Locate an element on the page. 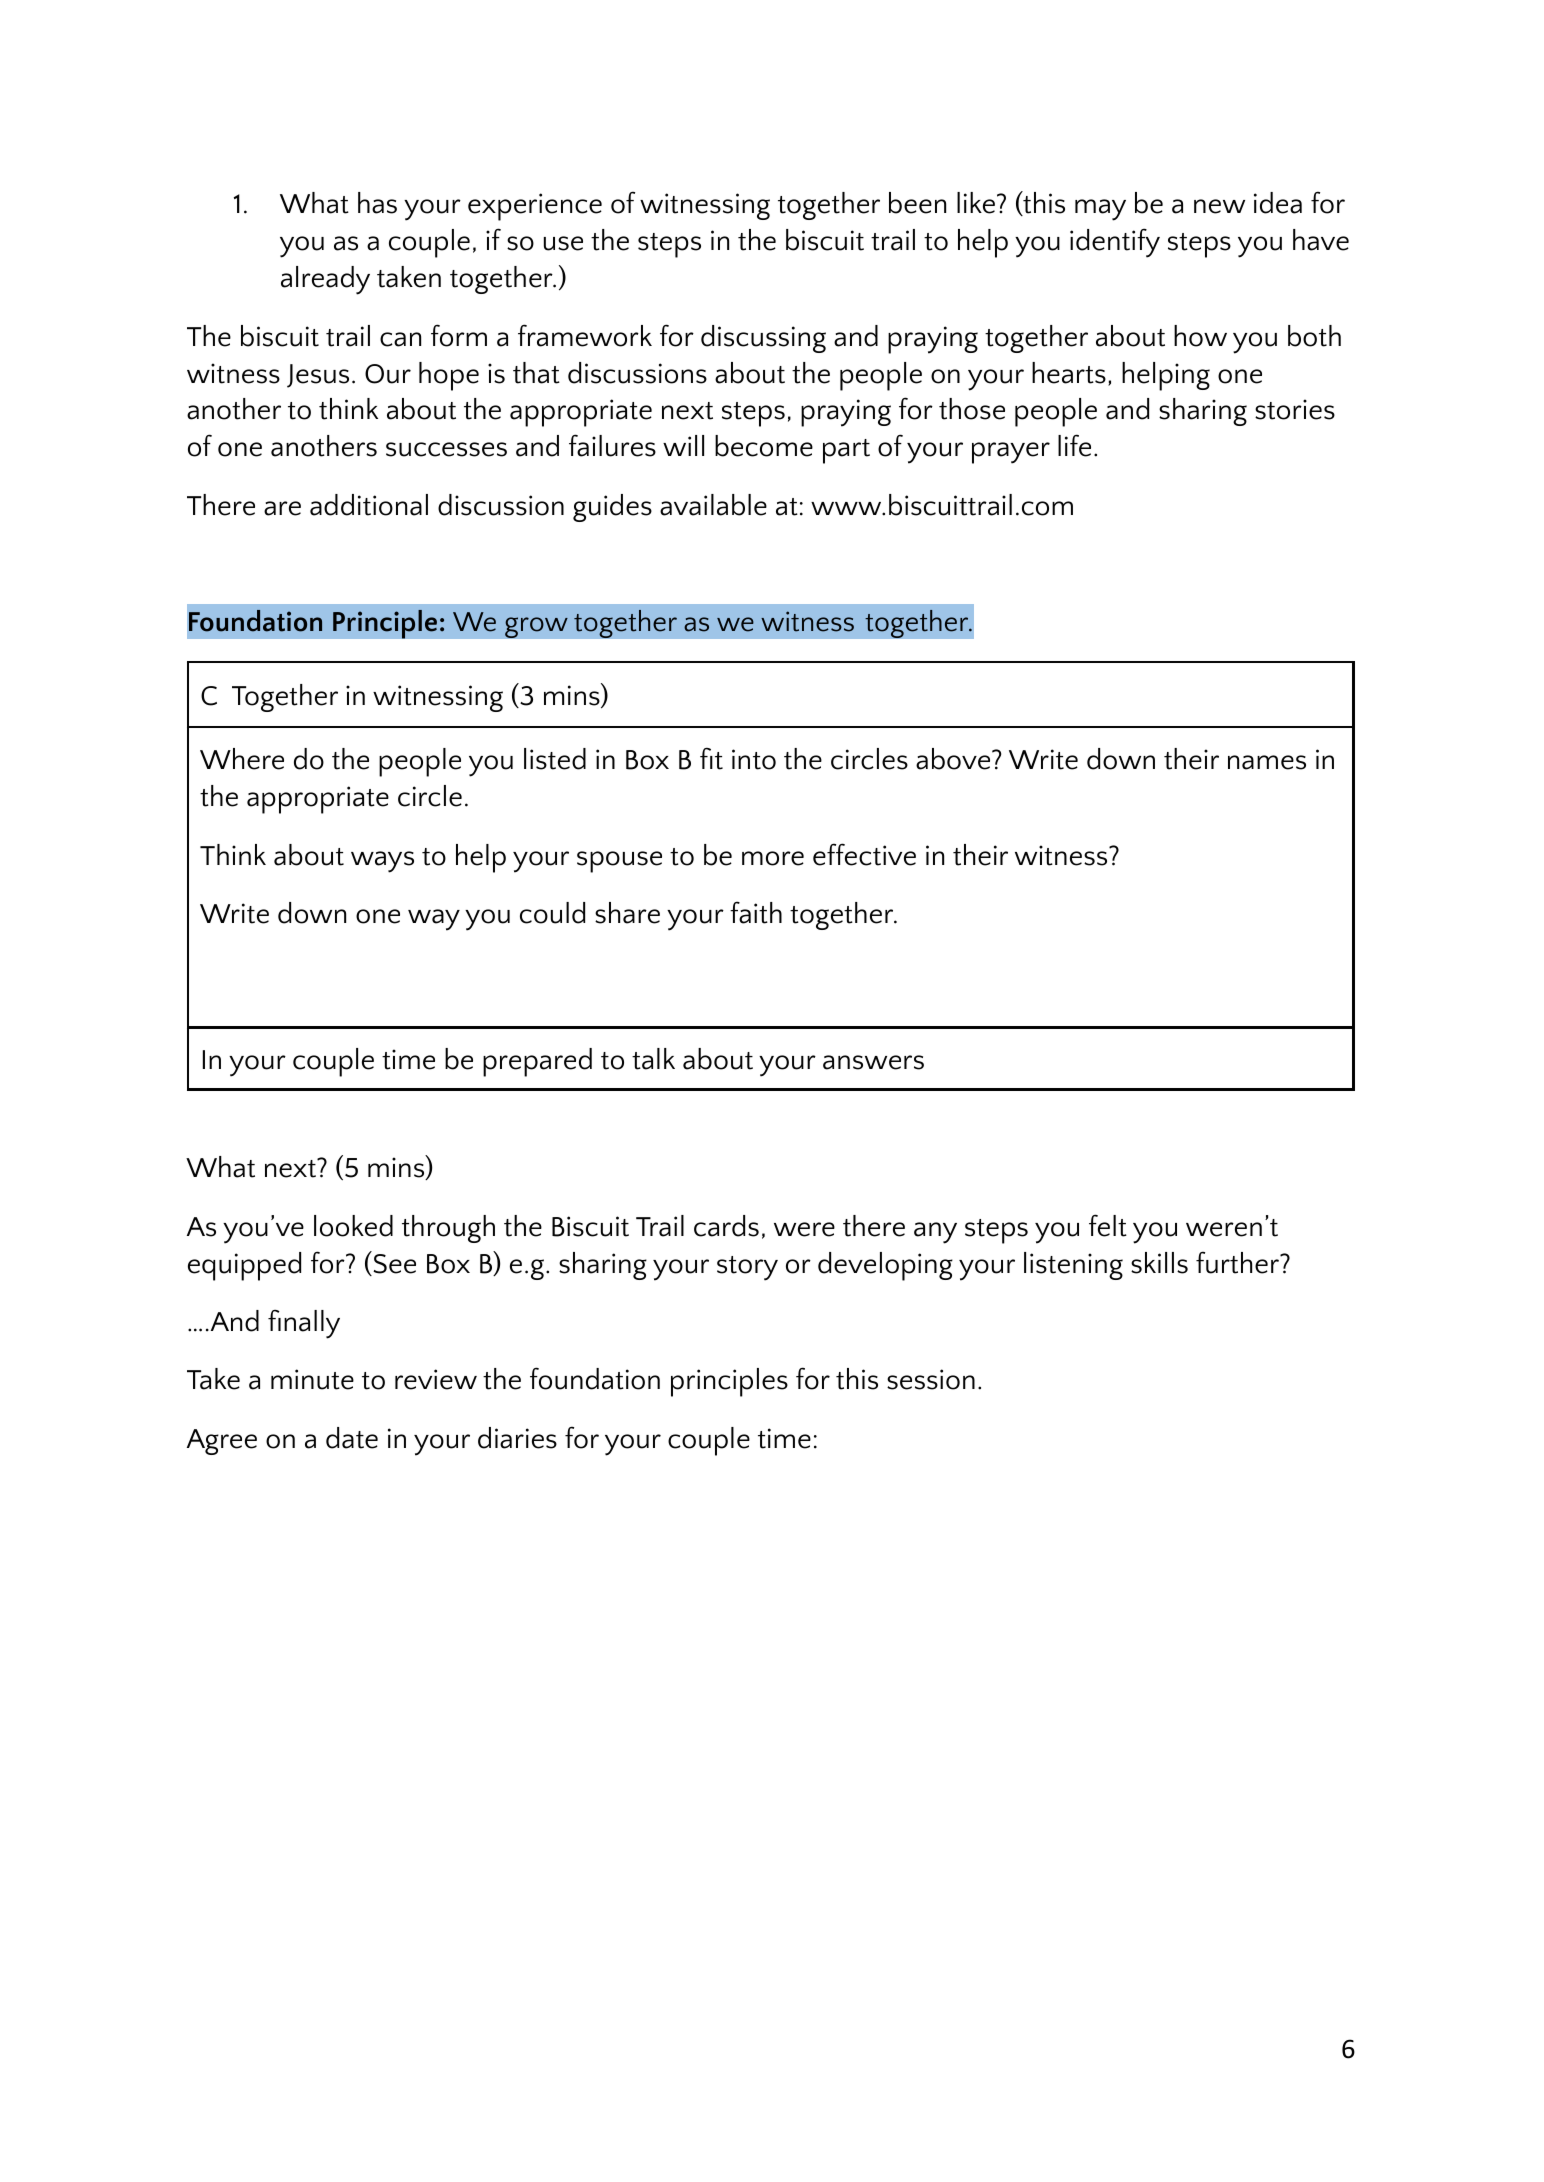 This image has height=2182, width=1544. new is located at coordinates (1219, 206).
